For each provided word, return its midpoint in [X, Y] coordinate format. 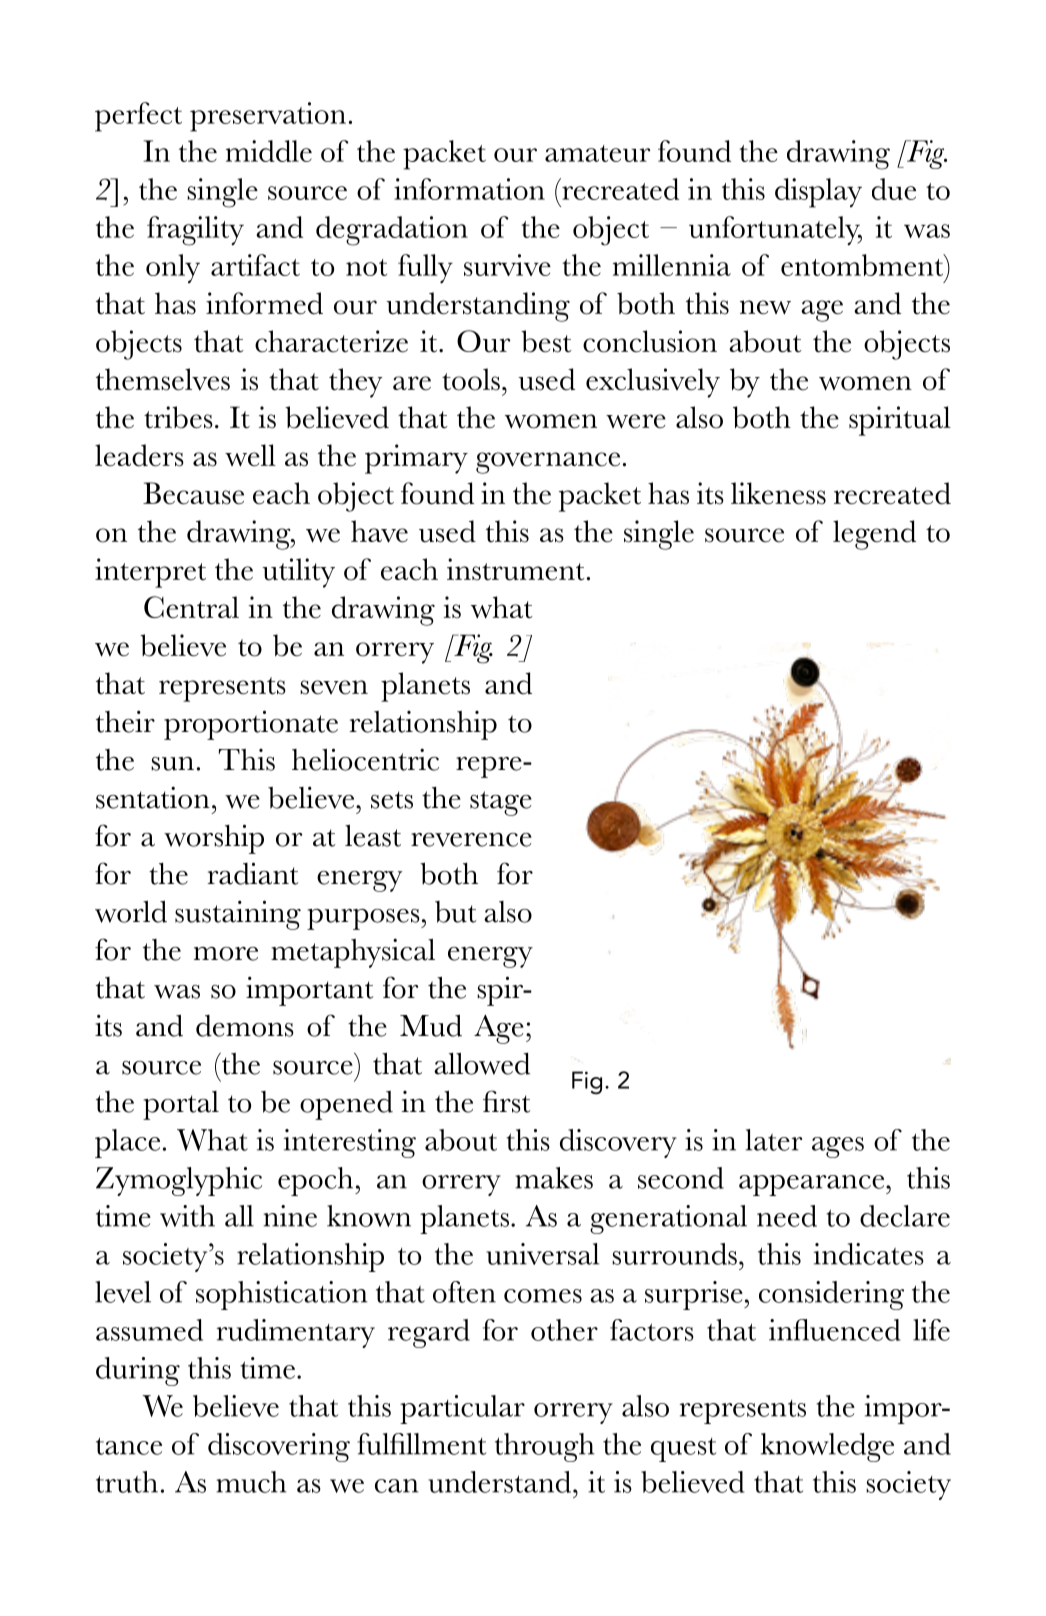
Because [193, 493]
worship [214, 839]
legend [874, 535]
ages [838, 1147]
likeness [778, 493]
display [818, 193]
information [469, 189]
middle [269, 151]
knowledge [827, 1447]
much [251, 1482]
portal [181, 1105]
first [507, 1101]
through [545, 1447]
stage [501, 803]
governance [548, 463]
